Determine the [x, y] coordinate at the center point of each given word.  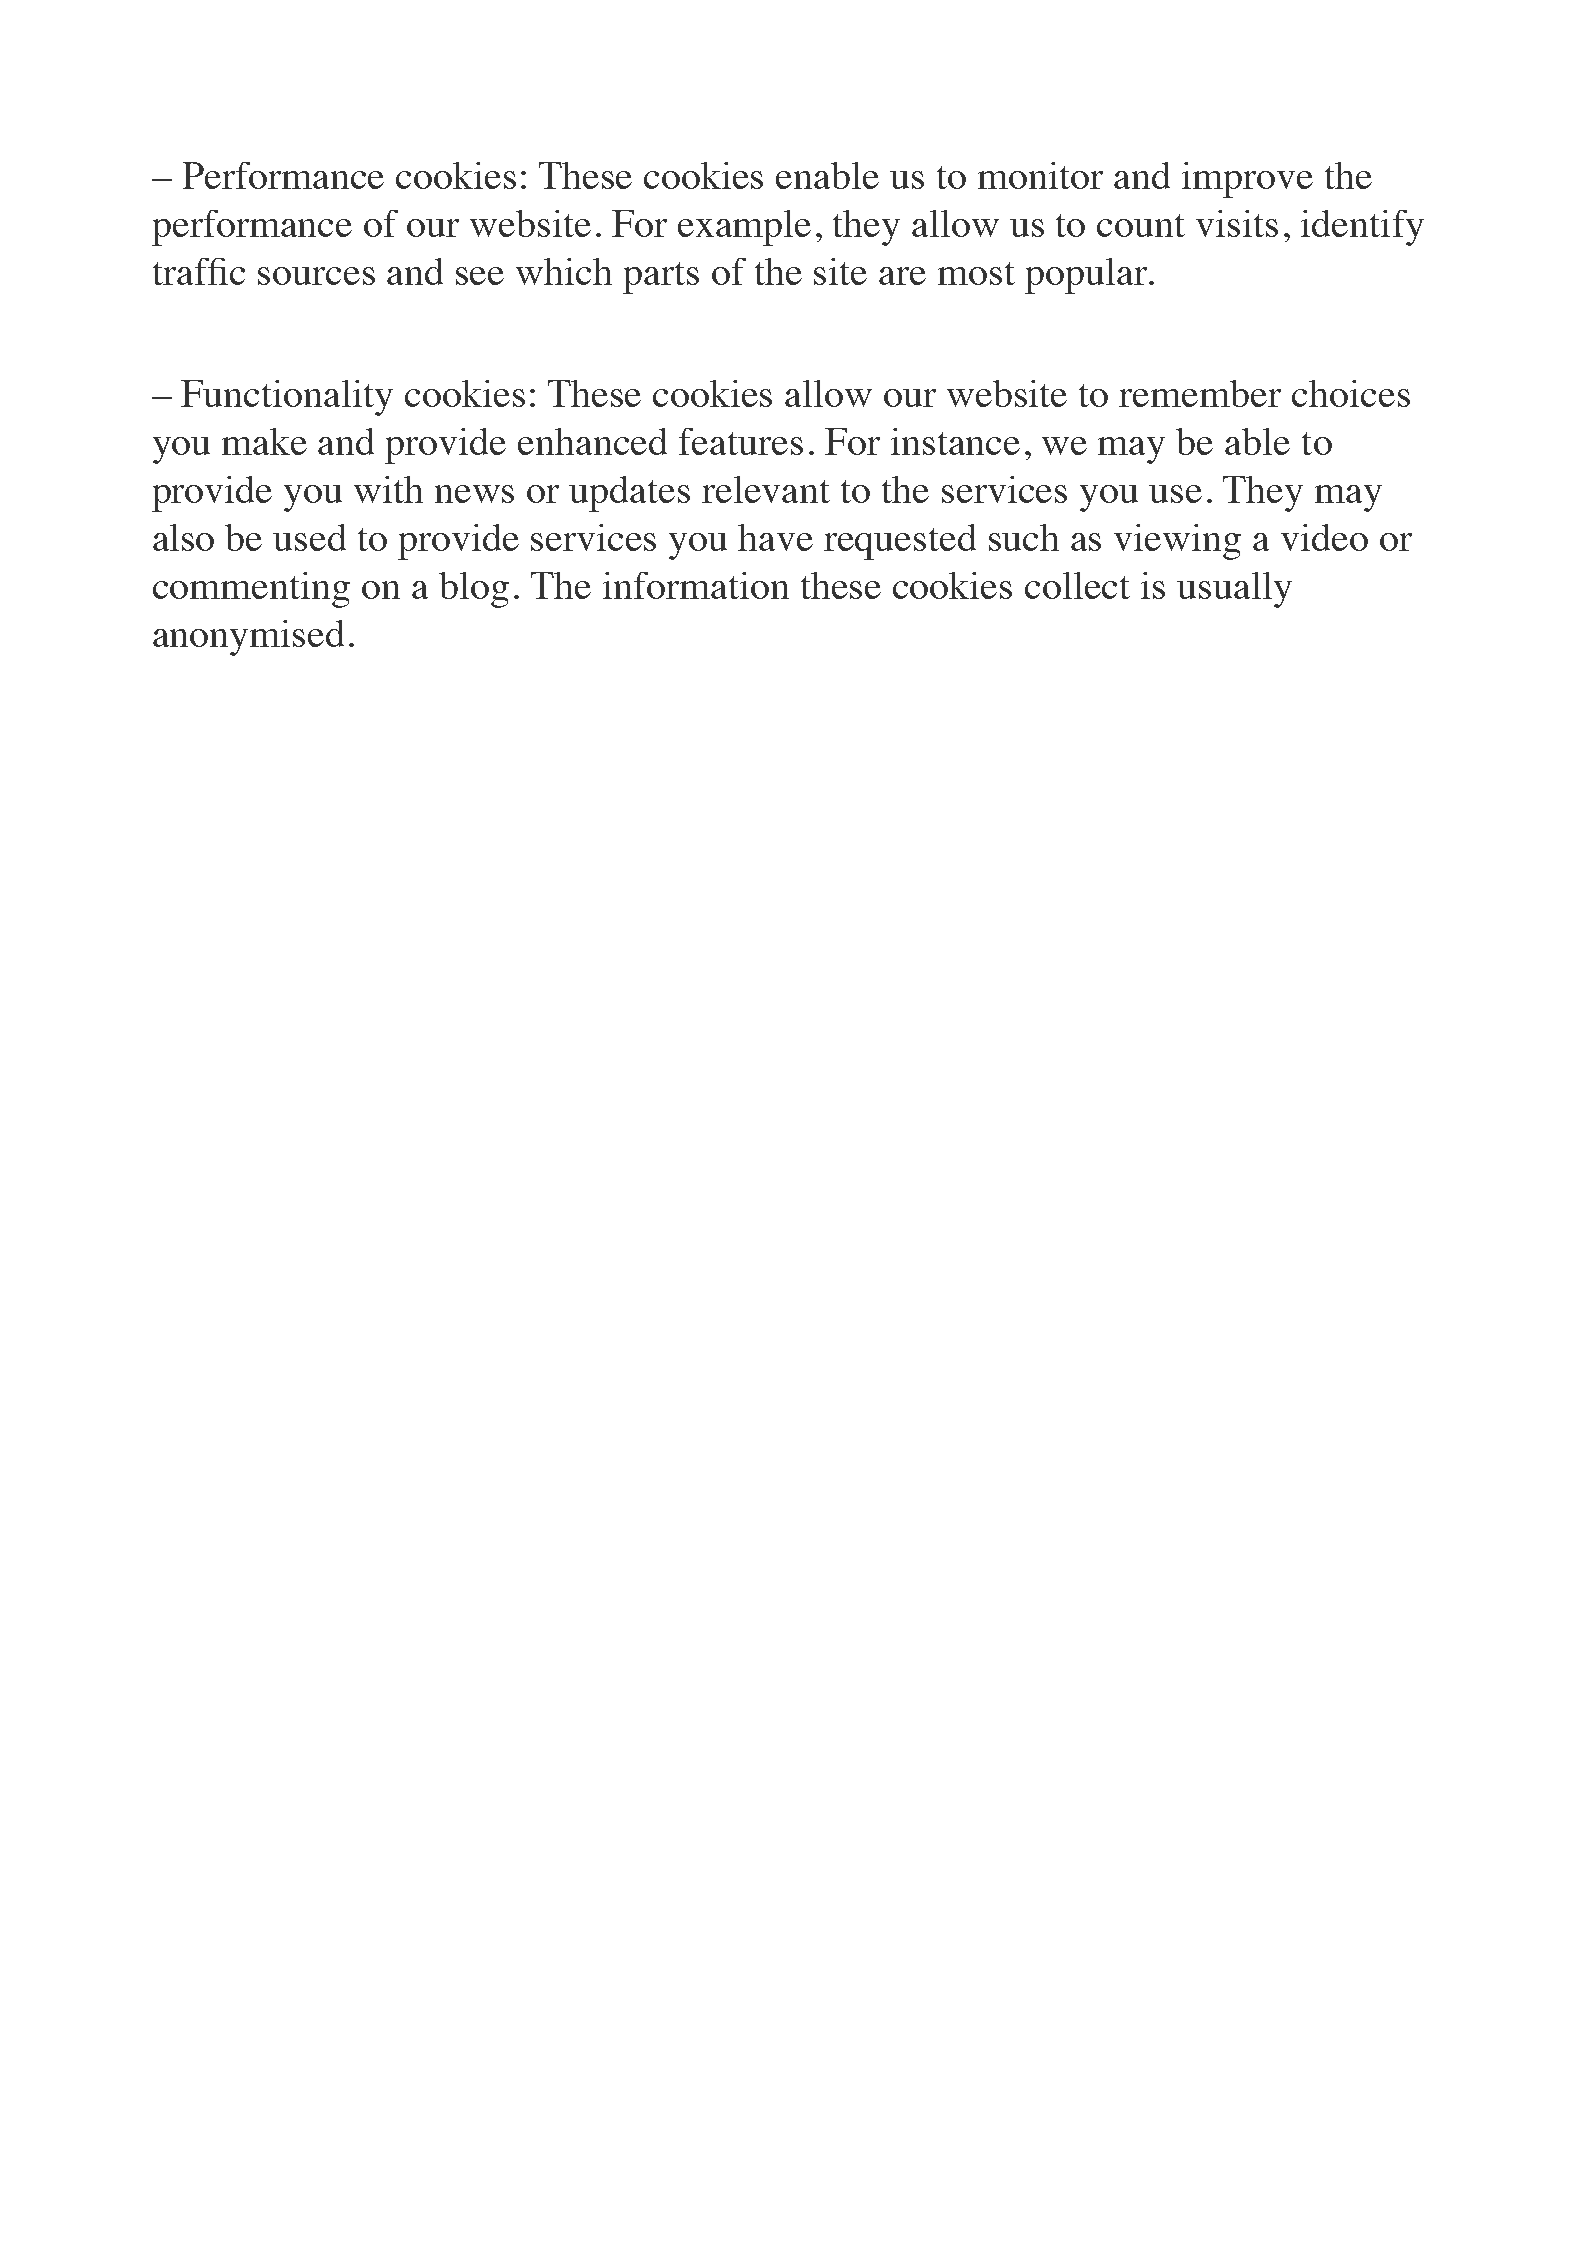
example [744, 228]
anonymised [248, 638]
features [741, 441]
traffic [199, 271]
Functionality [287, 398]
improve [1247, 180]
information [696, 585]
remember [1200, 393]
